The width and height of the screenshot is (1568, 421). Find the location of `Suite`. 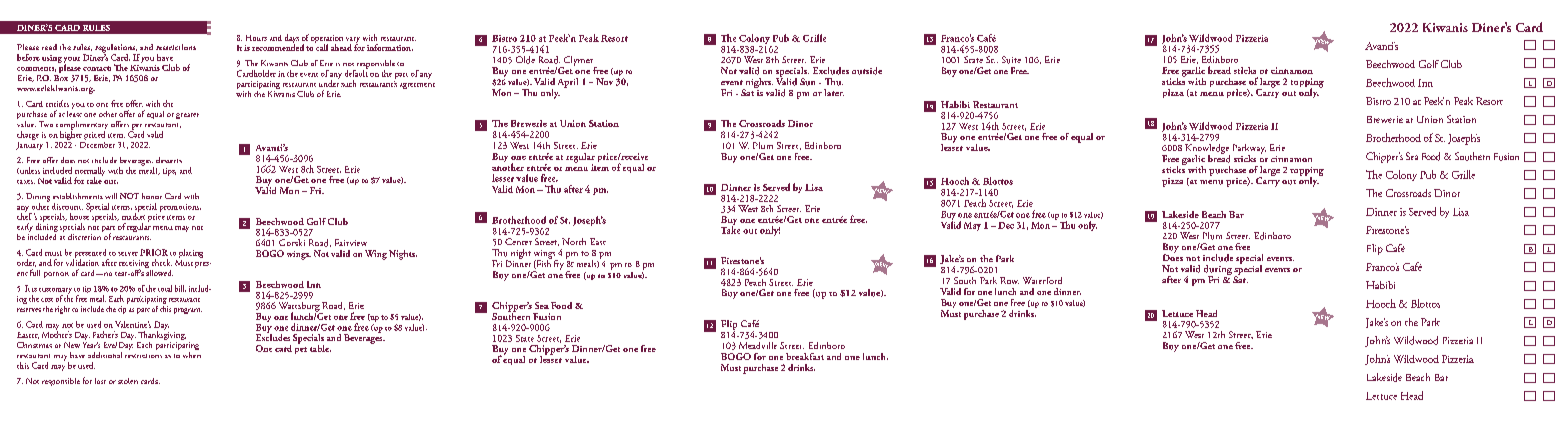

Suite is located at coordinates (1011, 60).
